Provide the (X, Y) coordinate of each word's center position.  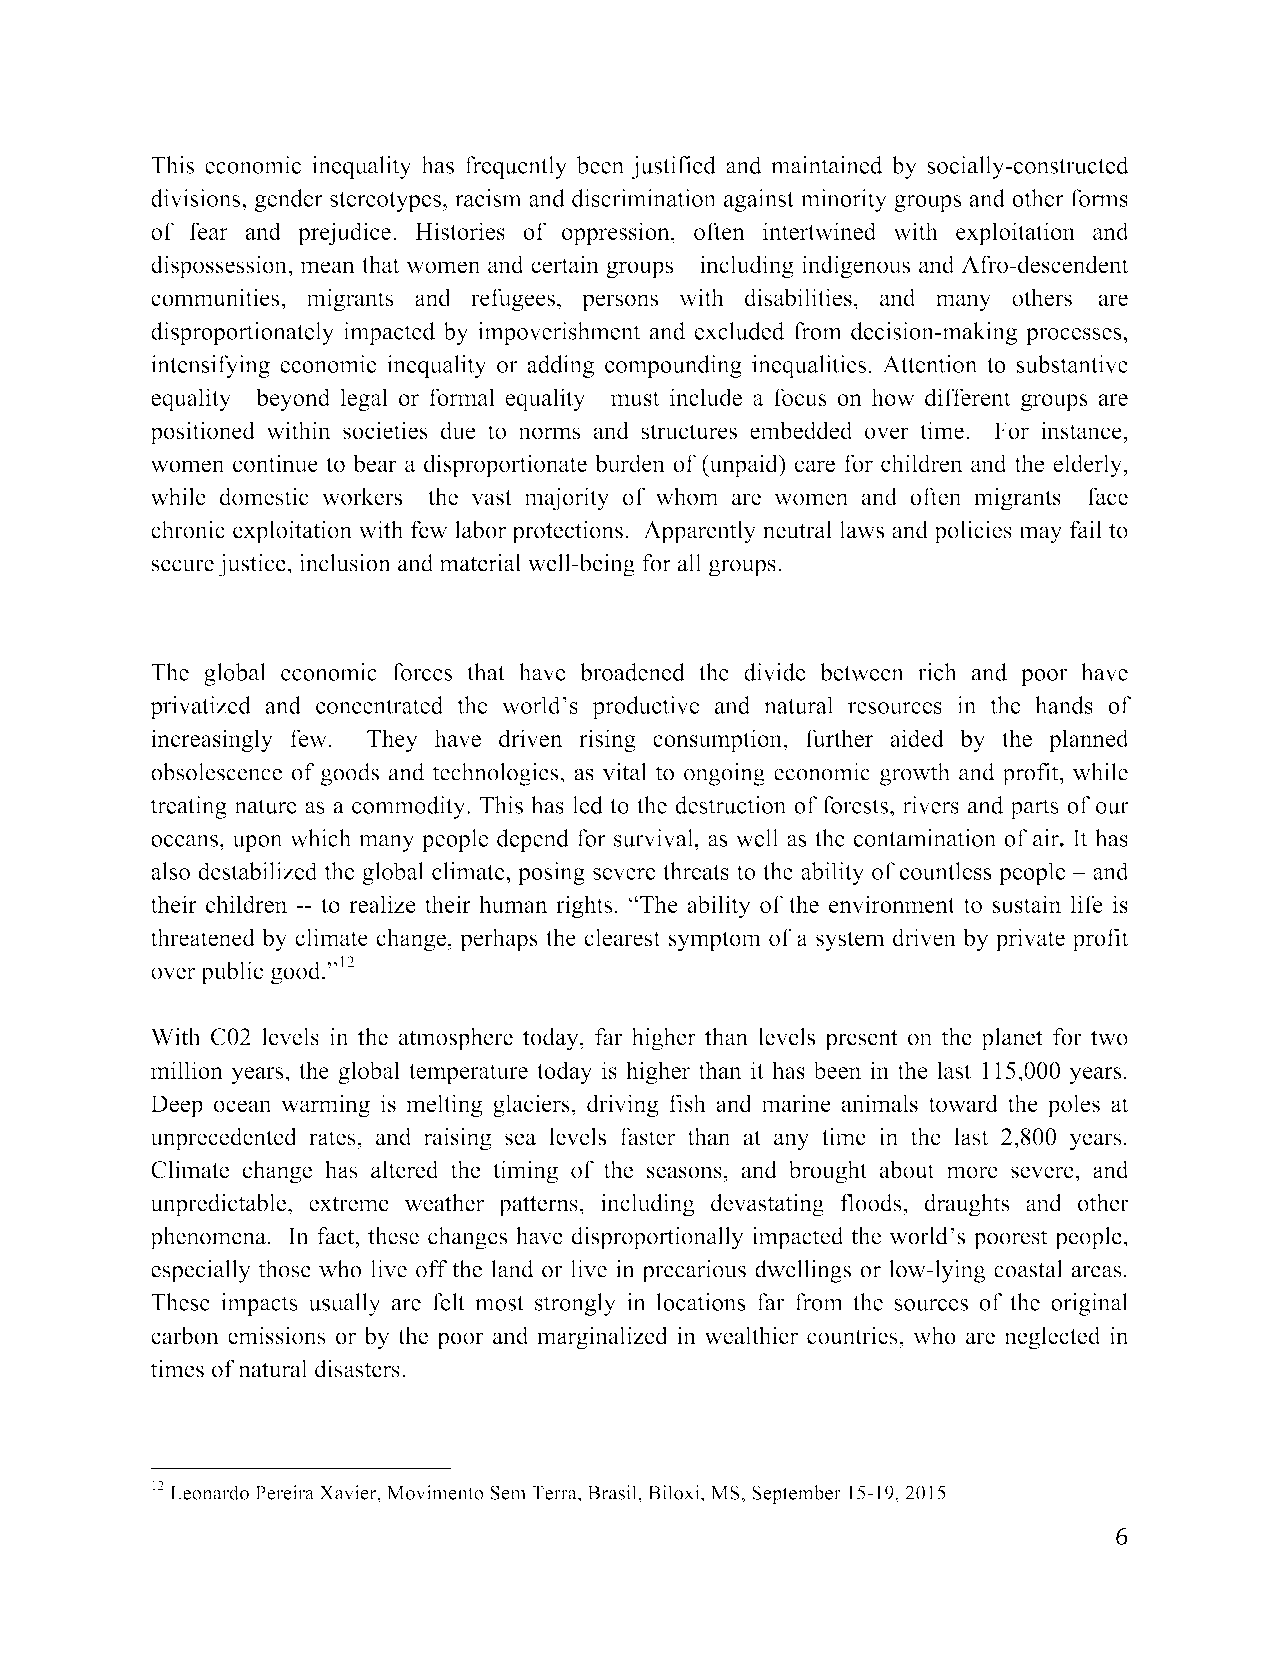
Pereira (284, 1492)
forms (1099, 198)
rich (937, 672)
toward (963, 1103)
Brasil (613, 1492)
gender (288, 200)
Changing (633, 635)
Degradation (228, 635)
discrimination (644, 198)
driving (623, 1106)
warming (325, 1106)
